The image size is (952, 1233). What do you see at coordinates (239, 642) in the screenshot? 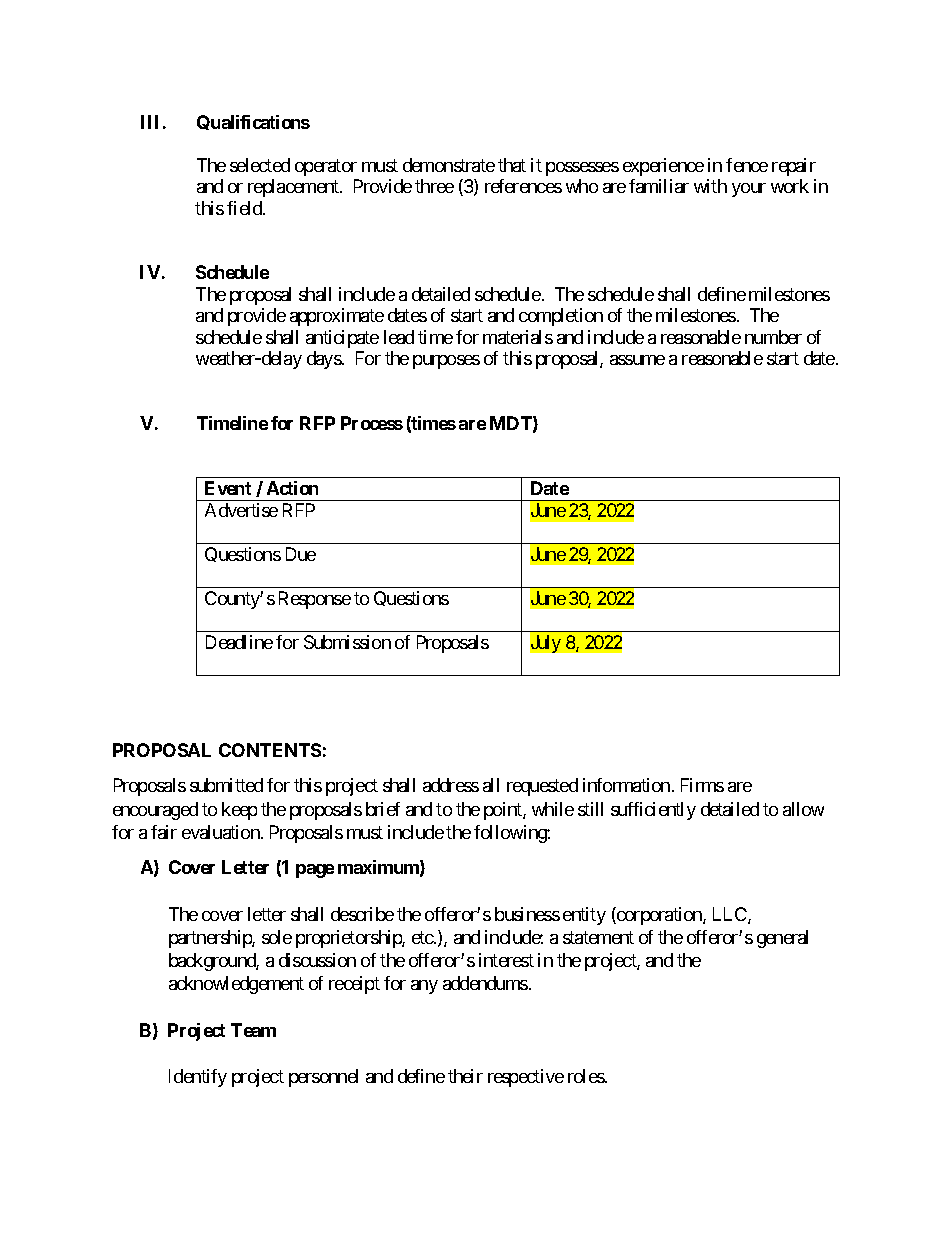
I see `Deadline` at bounding box center [239, 642].
